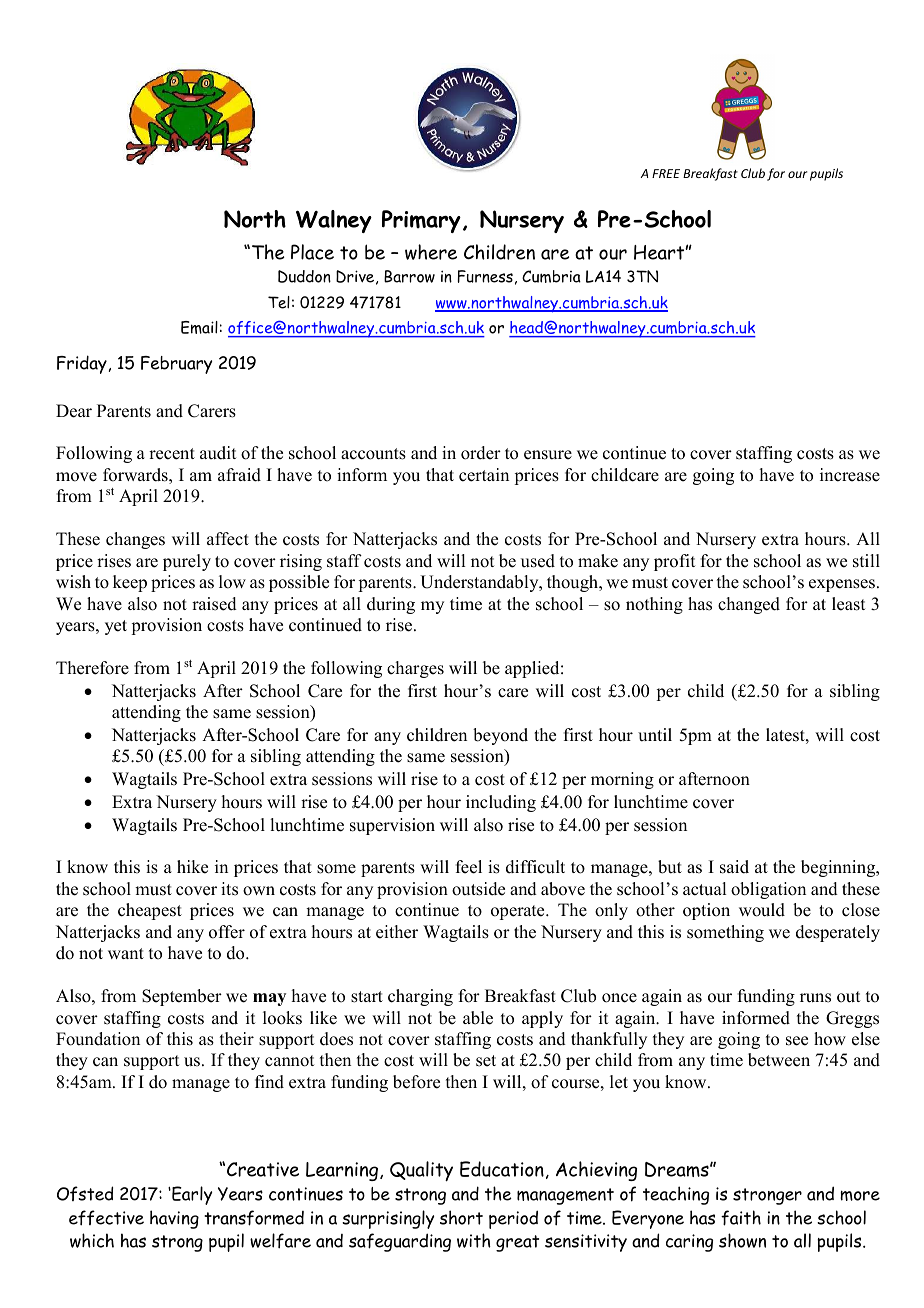 This document has height=1308, width=924. I want to click on FREE, so click(666, 173).
